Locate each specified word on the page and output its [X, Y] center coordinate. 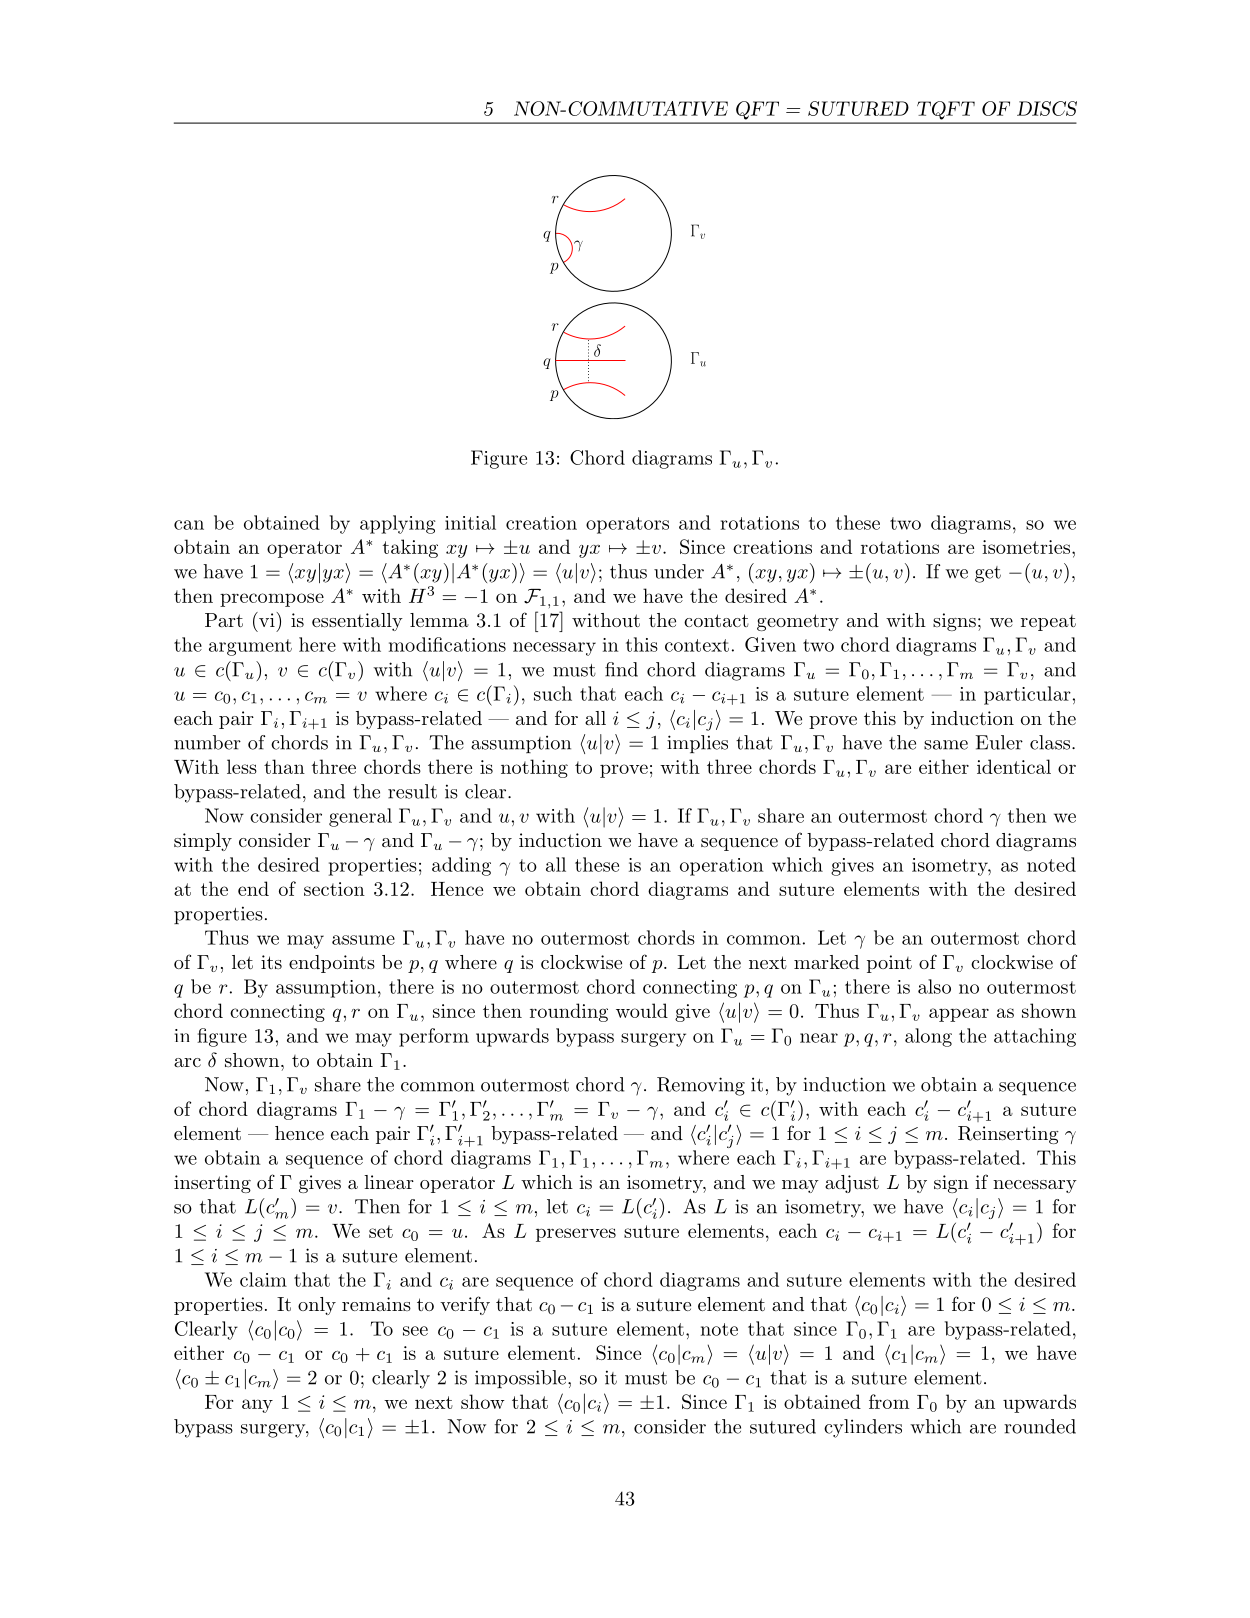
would [642, 1010]
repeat [1048, 623]
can [189, 525]
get [988, 574]
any [257, 1406]
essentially [357, 622]
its [271, 962]
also [934, 986]
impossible [522, 1379]
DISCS [1047, 108]
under [679, 571]
